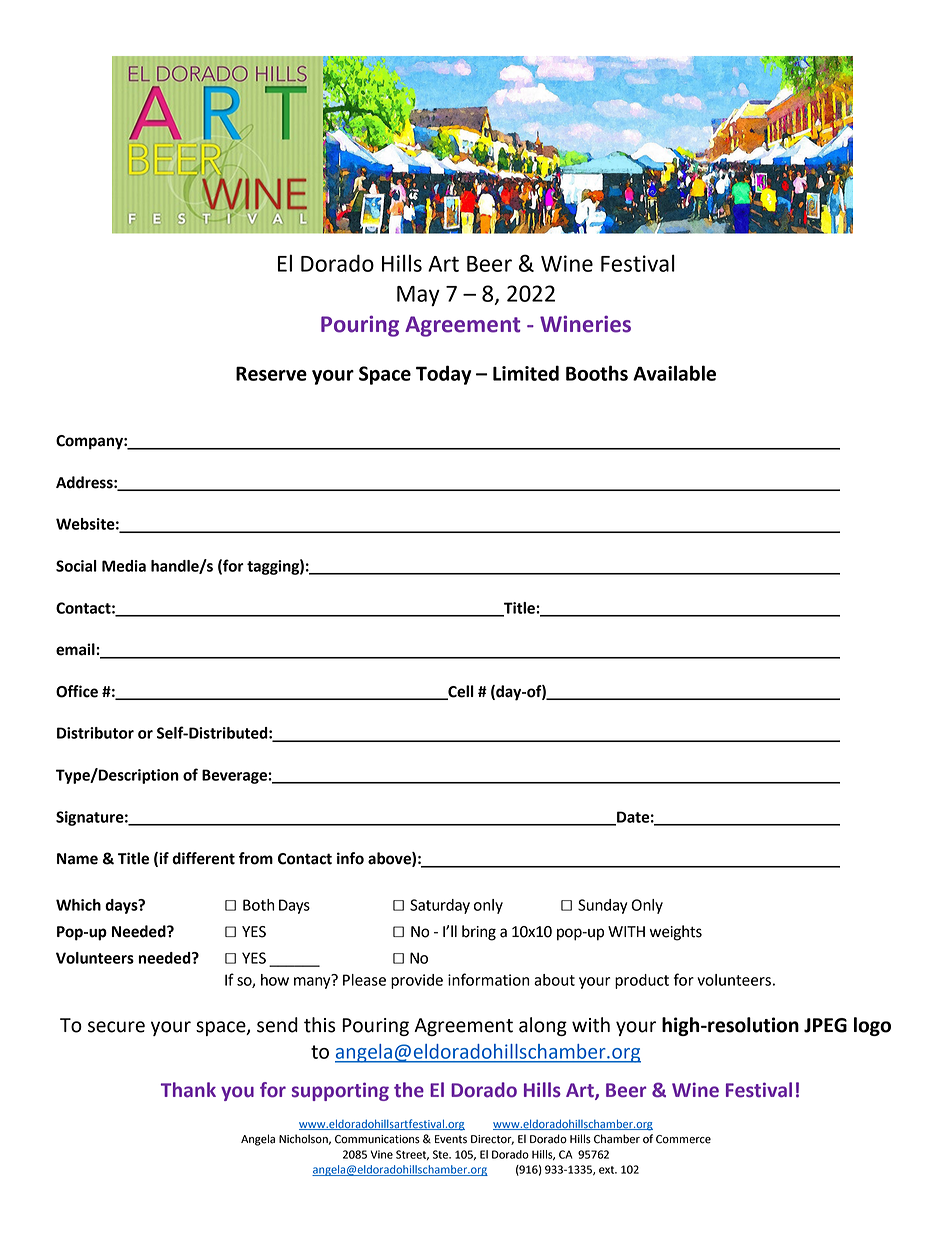 This page has height=1233, width=952. Describe the element at coordinates (188, 1090) in the page. I see `Thank` at that location.
